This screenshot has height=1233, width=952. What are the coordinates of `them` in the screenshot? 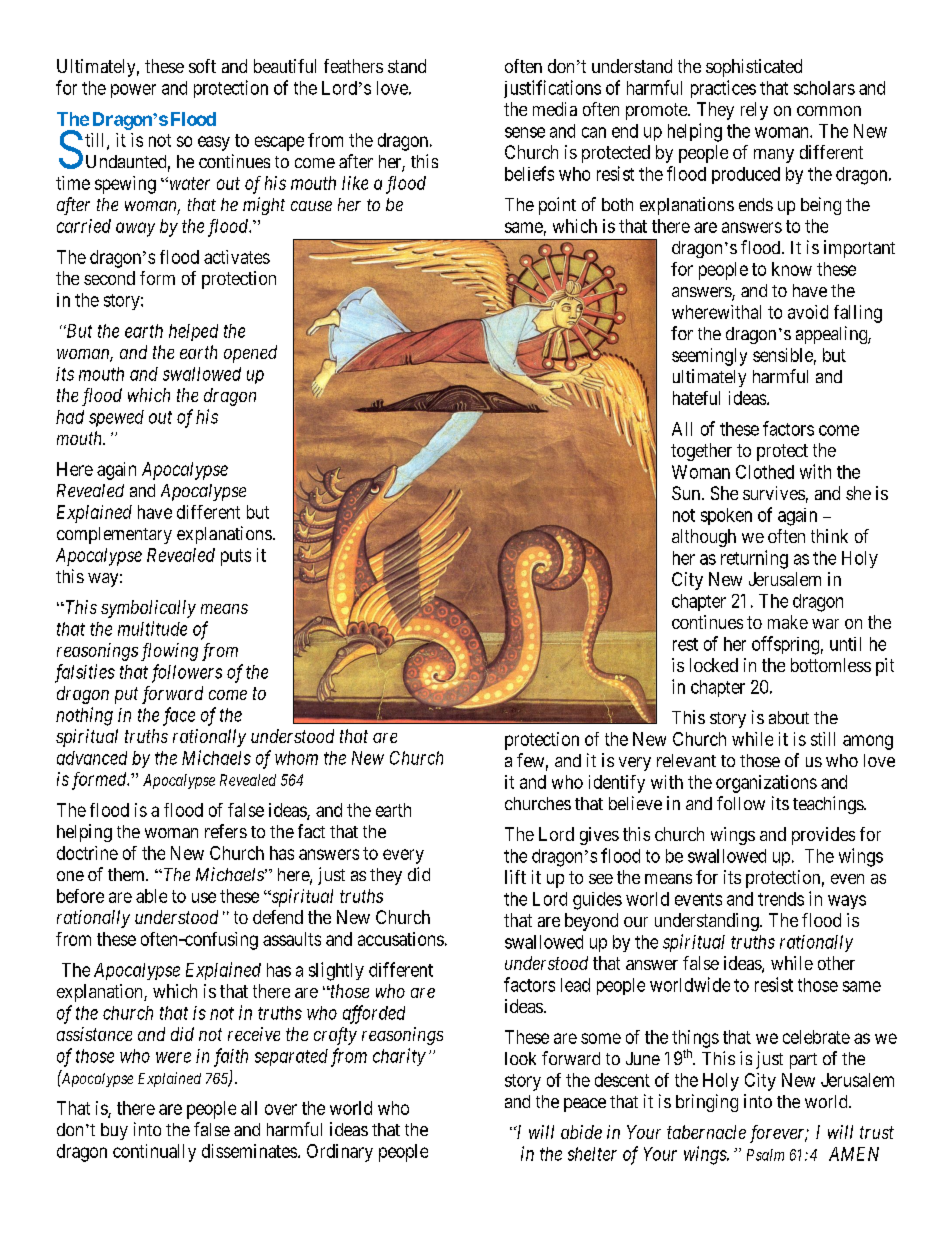 It's located at (127, 874).
